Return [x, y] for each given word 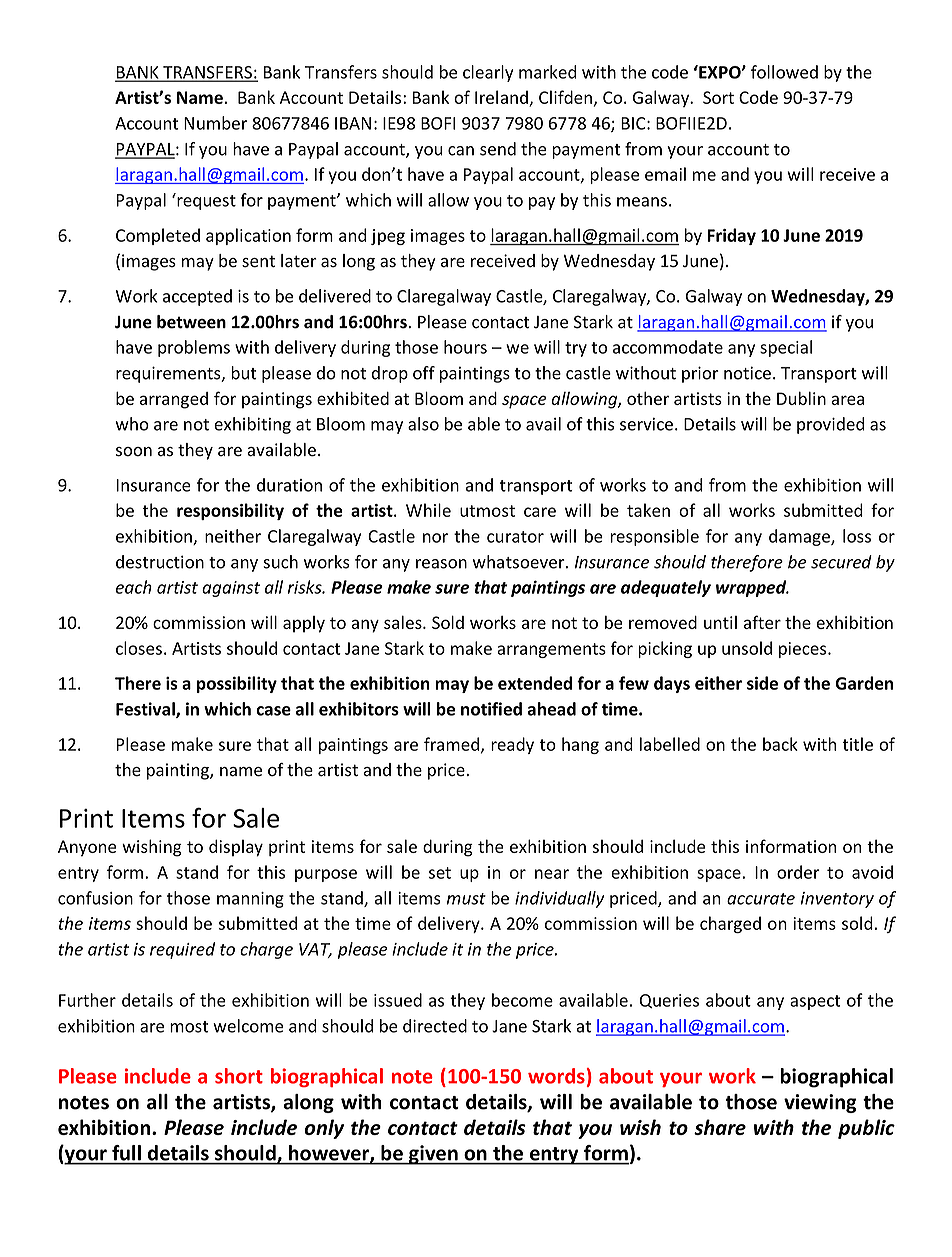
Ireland [502, 98]
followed [784, 72]
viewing [820, 1103]
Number [215, 123]
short [239, 1076]
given [433, 1155]
